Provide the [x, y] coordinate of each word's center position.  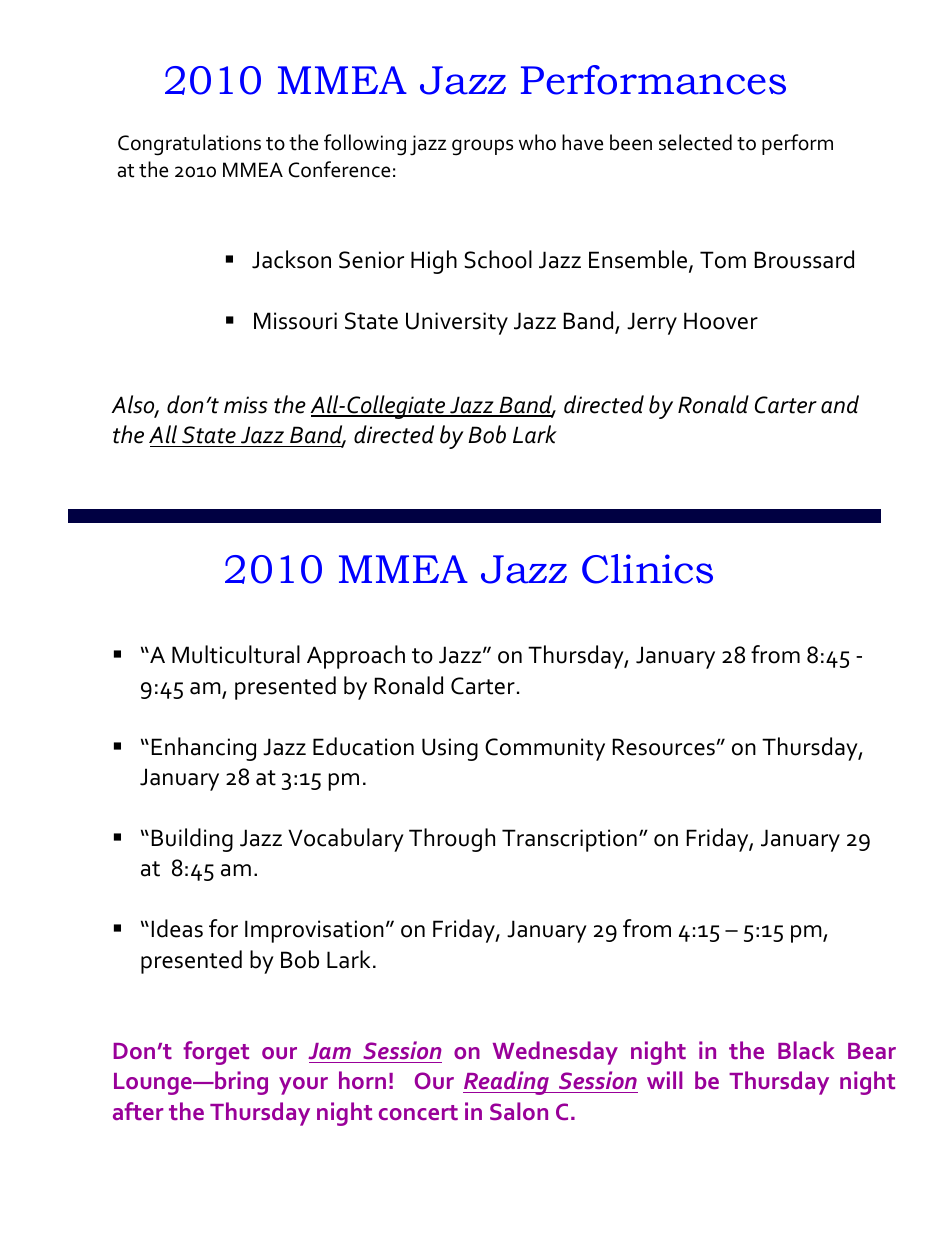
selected [695, 142]
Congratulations [189, 145]
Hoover [721, 321]
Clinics [647, 569]
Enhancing [204, 749]
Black [806, 1050]
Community [545, 749]
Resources [665, 747]
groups [482, 147]
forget [216, 1053]
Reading [507, 1083]
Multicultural [236, 654]
